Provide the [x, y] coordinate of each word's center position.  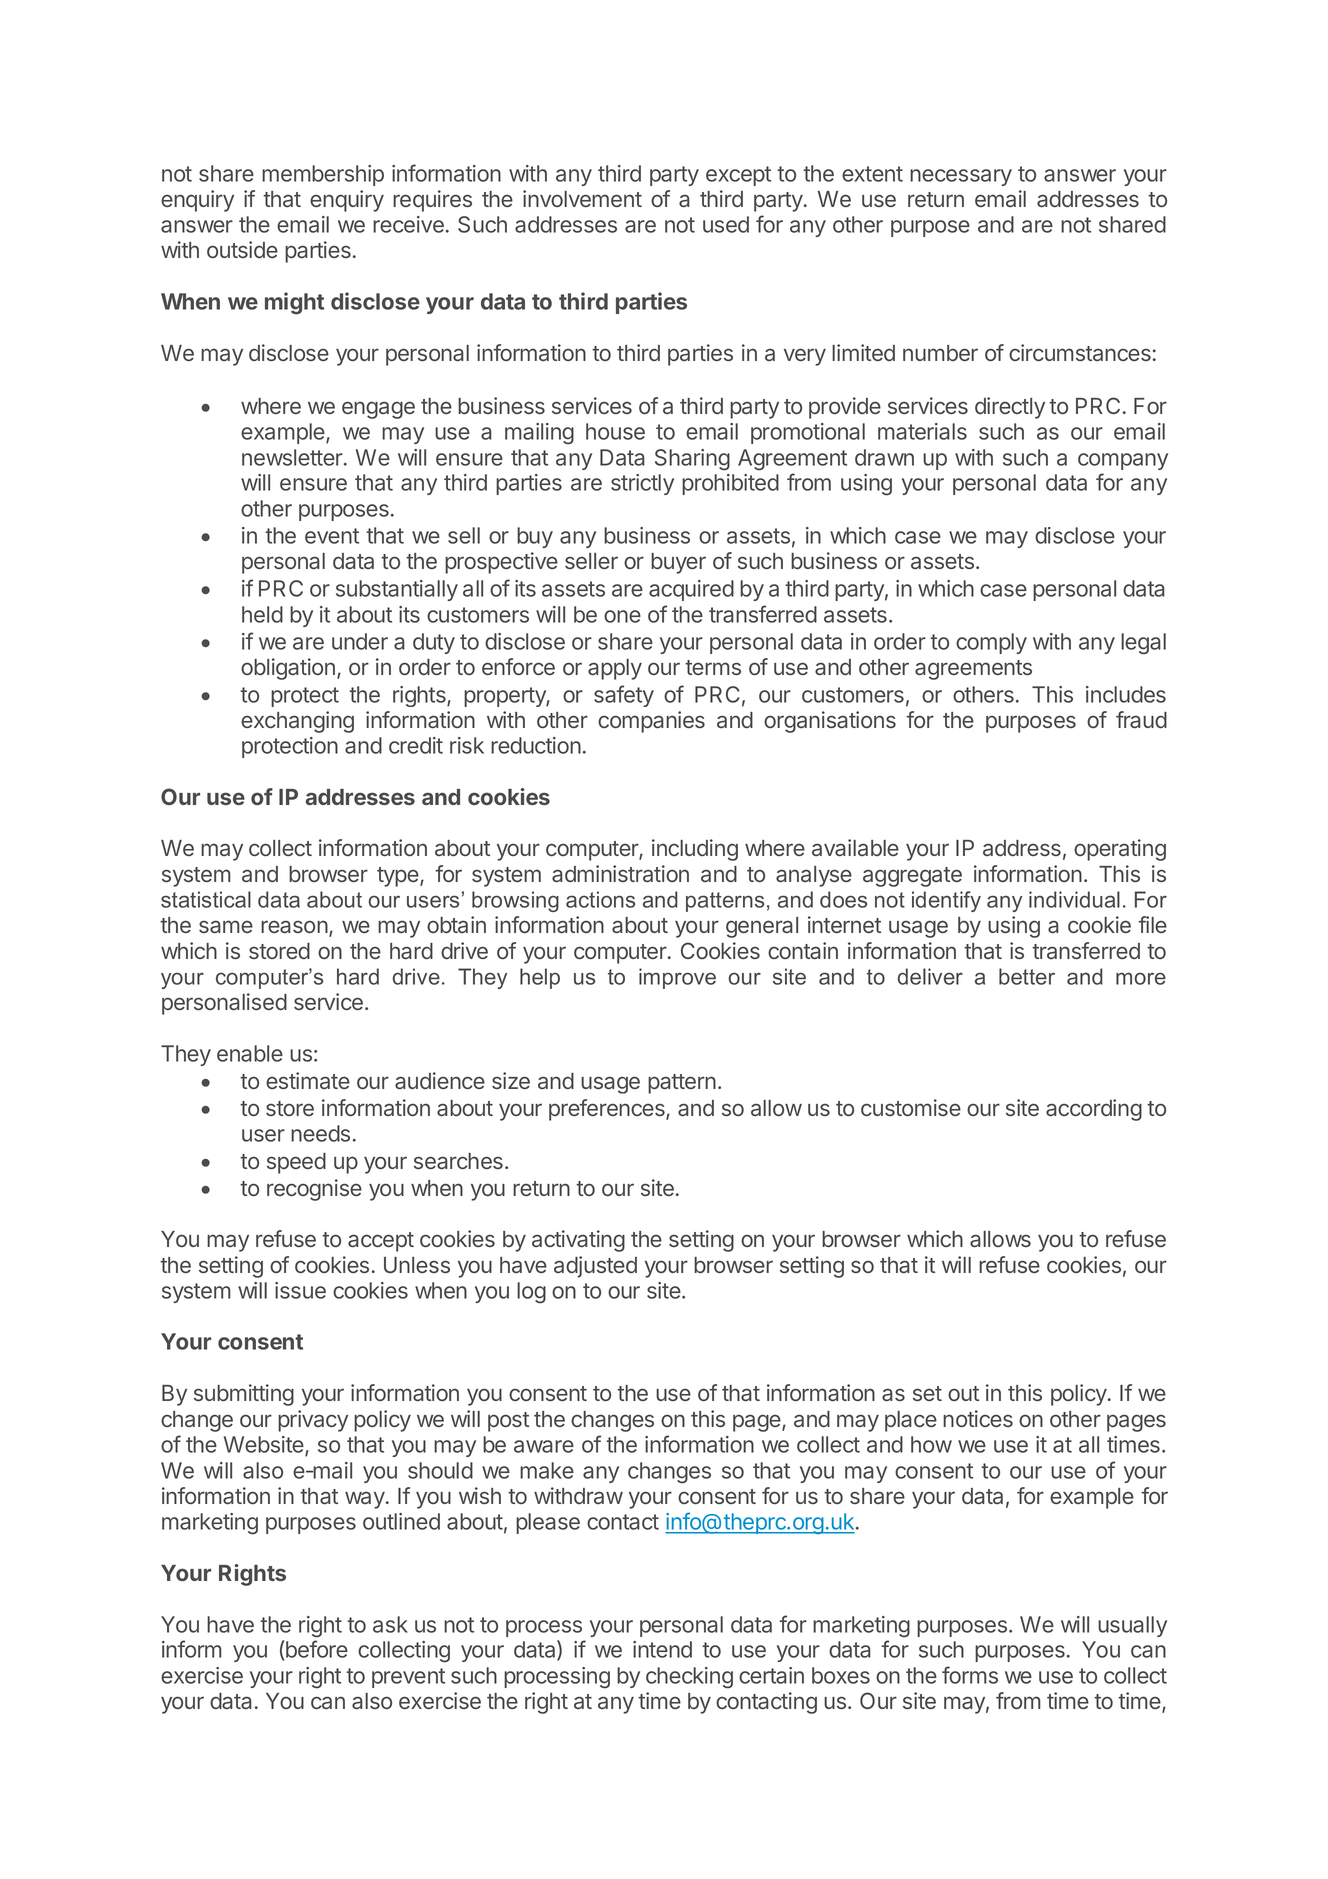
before [317, 1649]
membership [323, 175]
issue [300, 1290]
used [726, 224]
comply [991, 643]
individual [1074, 899]
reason [294, 926]
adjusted [595, 1267]
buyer [678, 563]
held [262, 614]
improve [677, 978]
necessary [961, 177]
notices [978, 1418]
